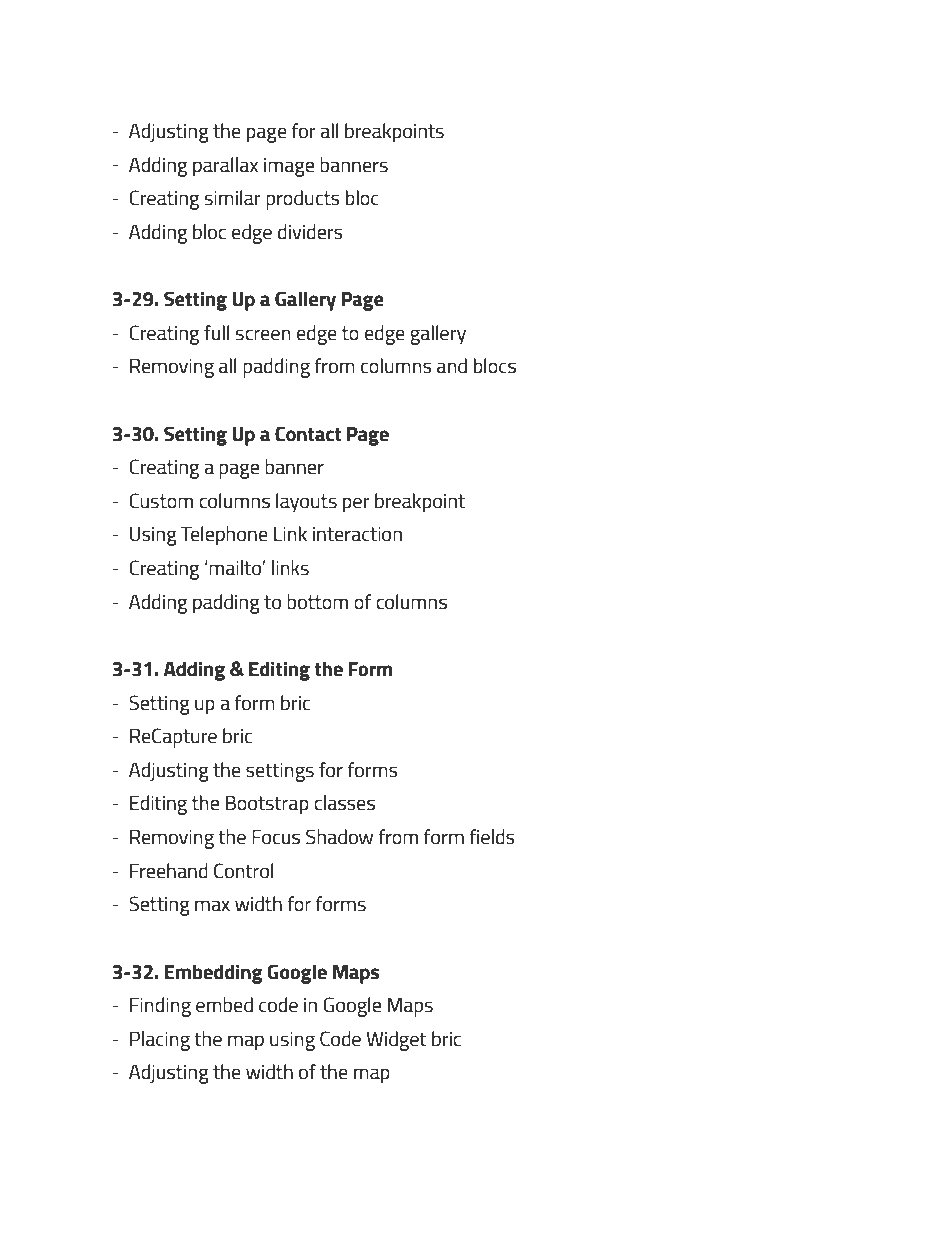  What do you see at coordinates (160, 1007) in the document?
I see `Finding` at bounding box center [160, 1007].
